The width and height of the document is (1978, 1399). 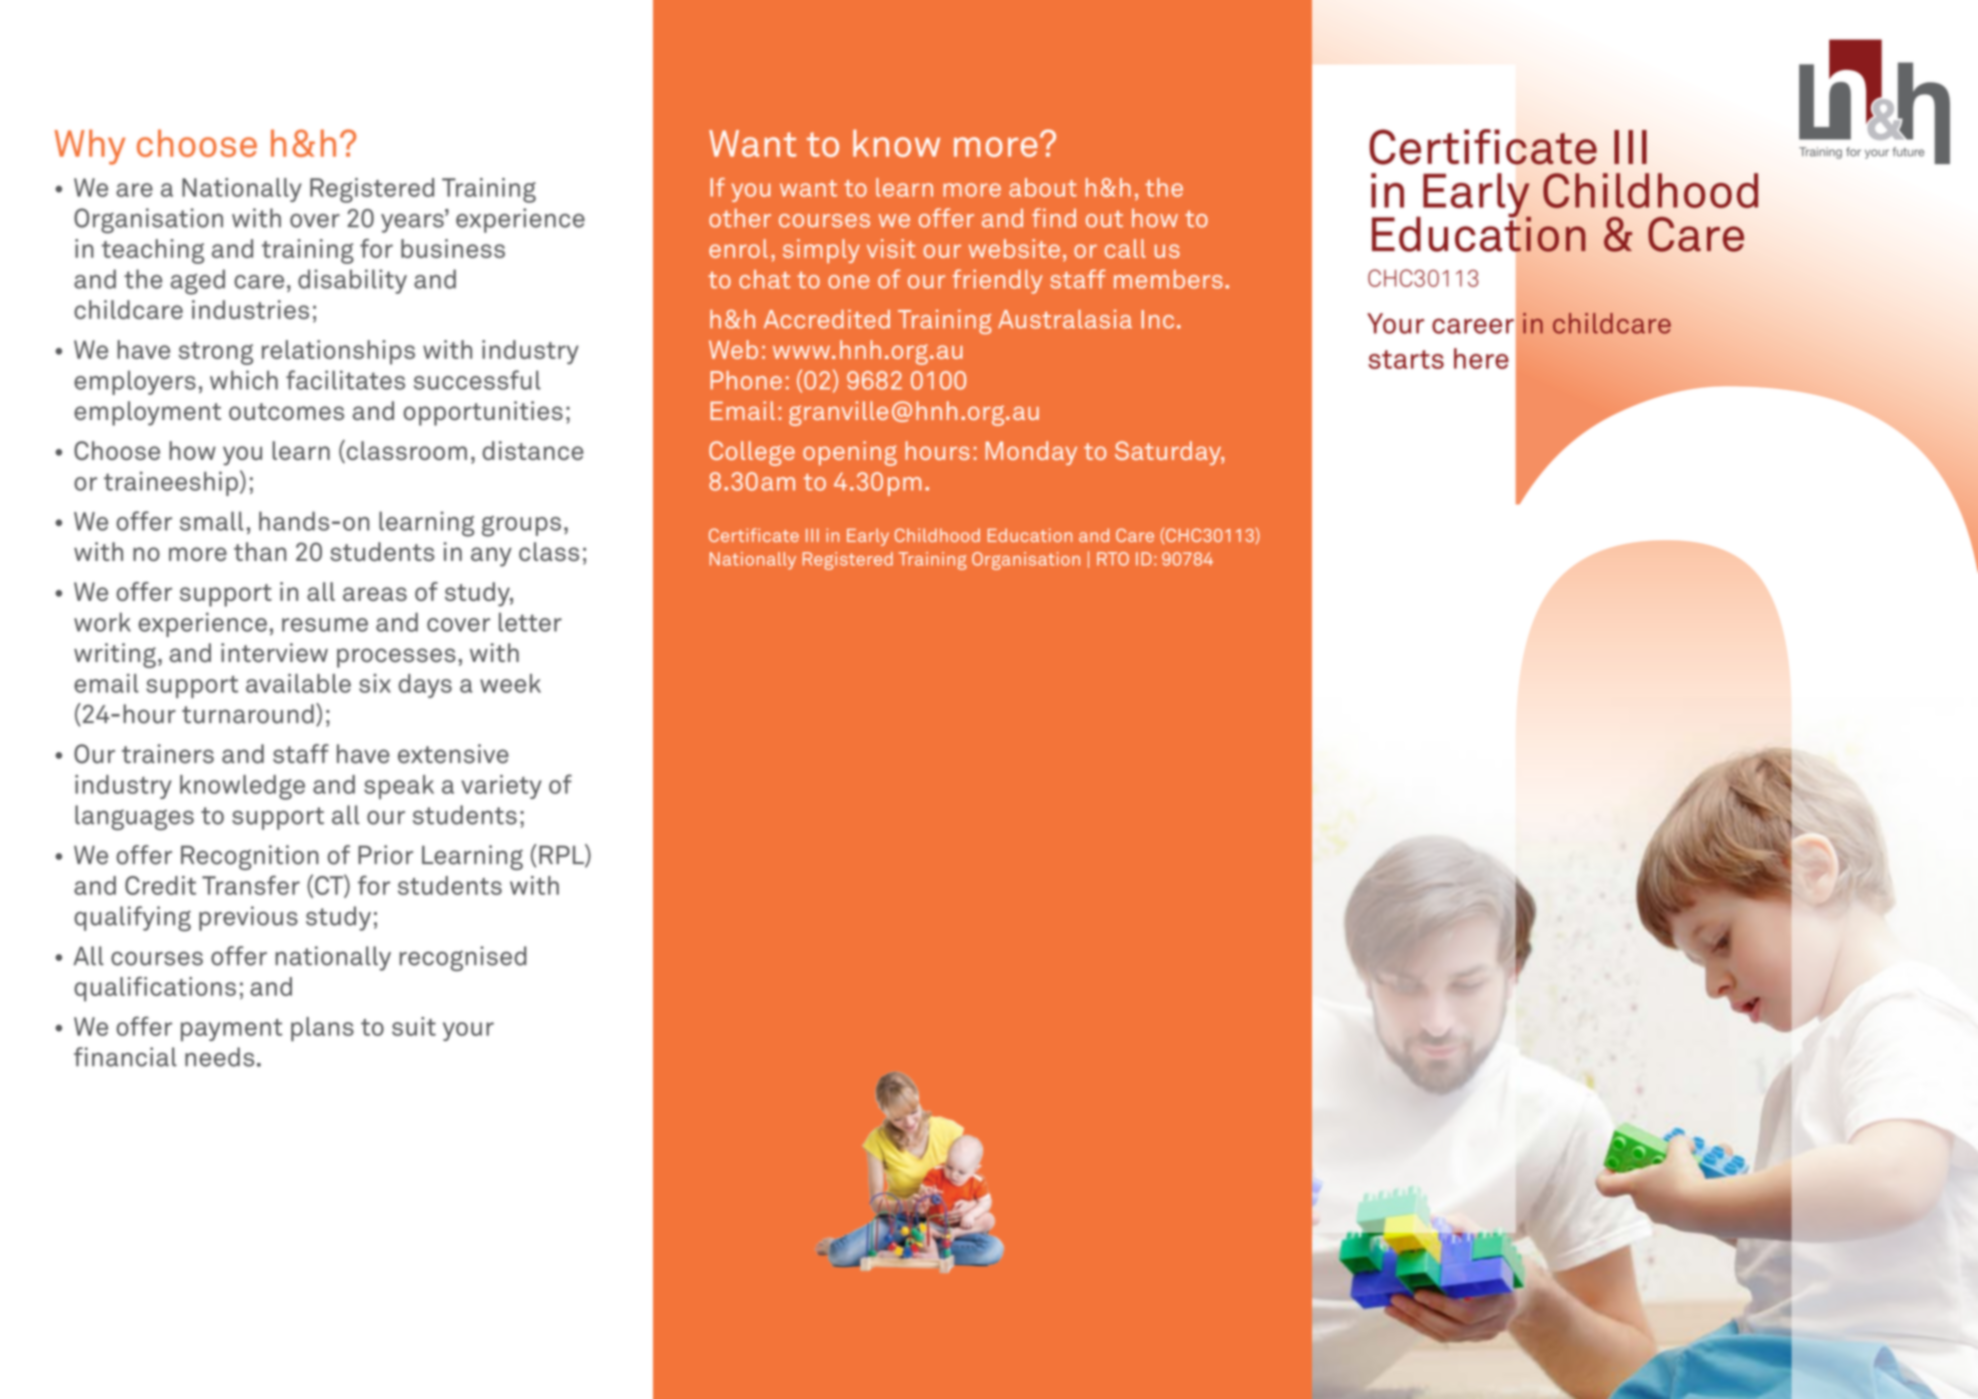 What do you see at coordinates (231, 1030) in the document?
I see `payment` at bounding box center [231, 1030].
